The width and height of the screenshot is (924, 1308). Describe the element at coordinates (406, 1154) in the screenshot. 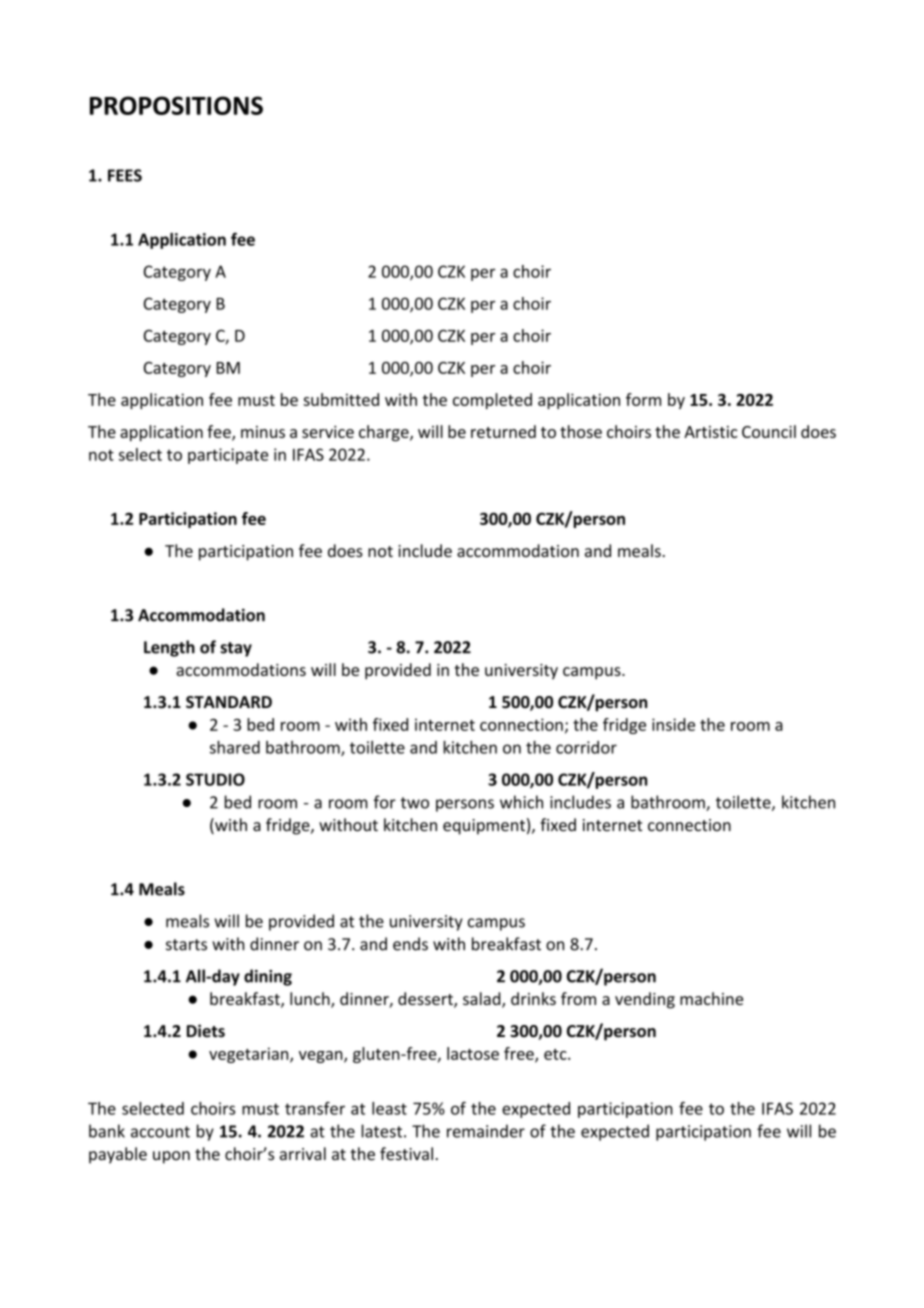

I see `festival` at that location.
